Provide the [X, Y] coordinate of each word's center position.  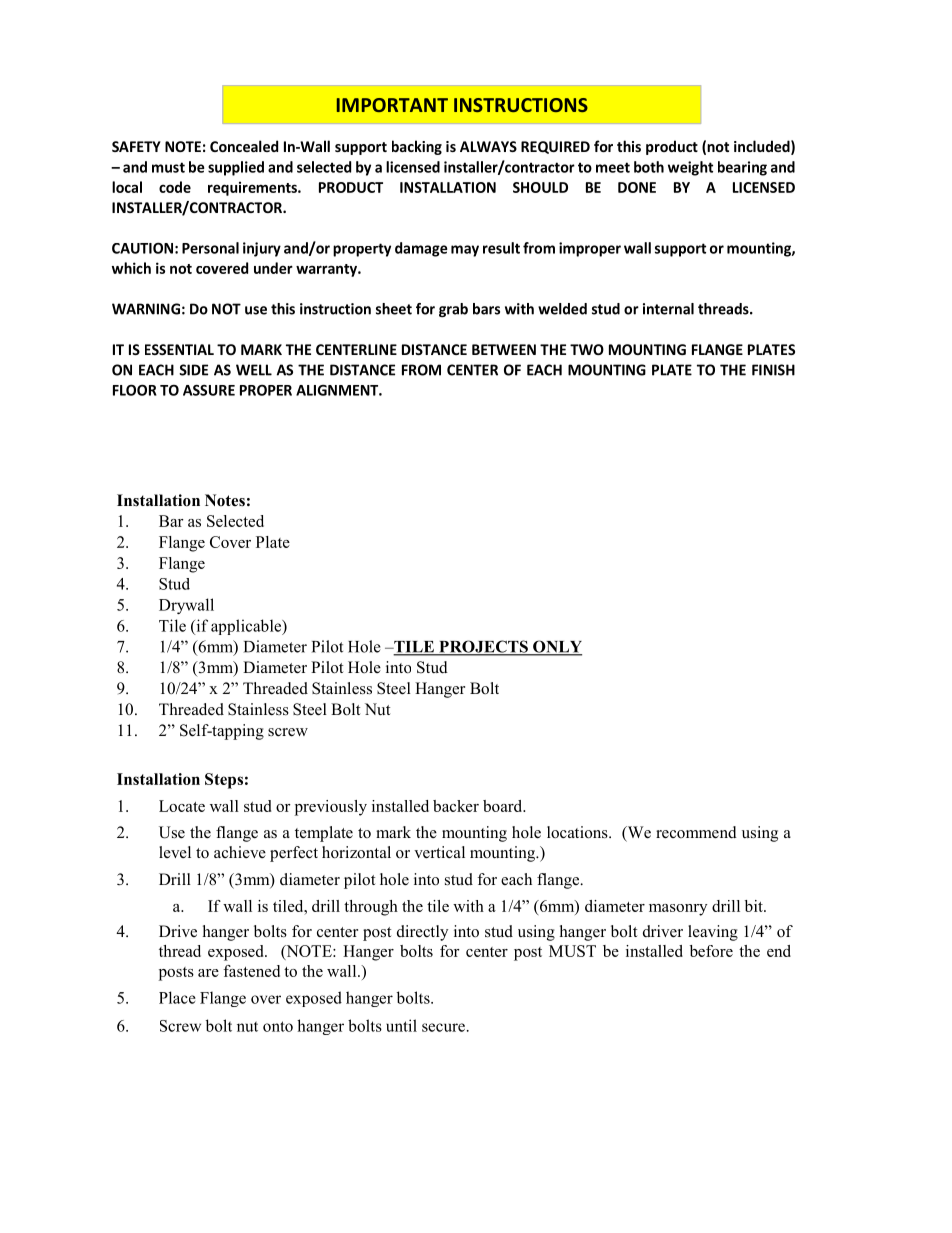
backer [456, 806]
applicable [247, 627]
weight [690, 168]
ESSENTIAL [179, 349]
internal [668, 309]
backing [417, 147]
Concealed [244, 146]
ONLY [556, 647]
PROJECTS [483, 647]
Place [177, 997]
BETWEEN [504, 349]
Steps [224, 781]
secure [443, 1027]
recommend [696, 832]
